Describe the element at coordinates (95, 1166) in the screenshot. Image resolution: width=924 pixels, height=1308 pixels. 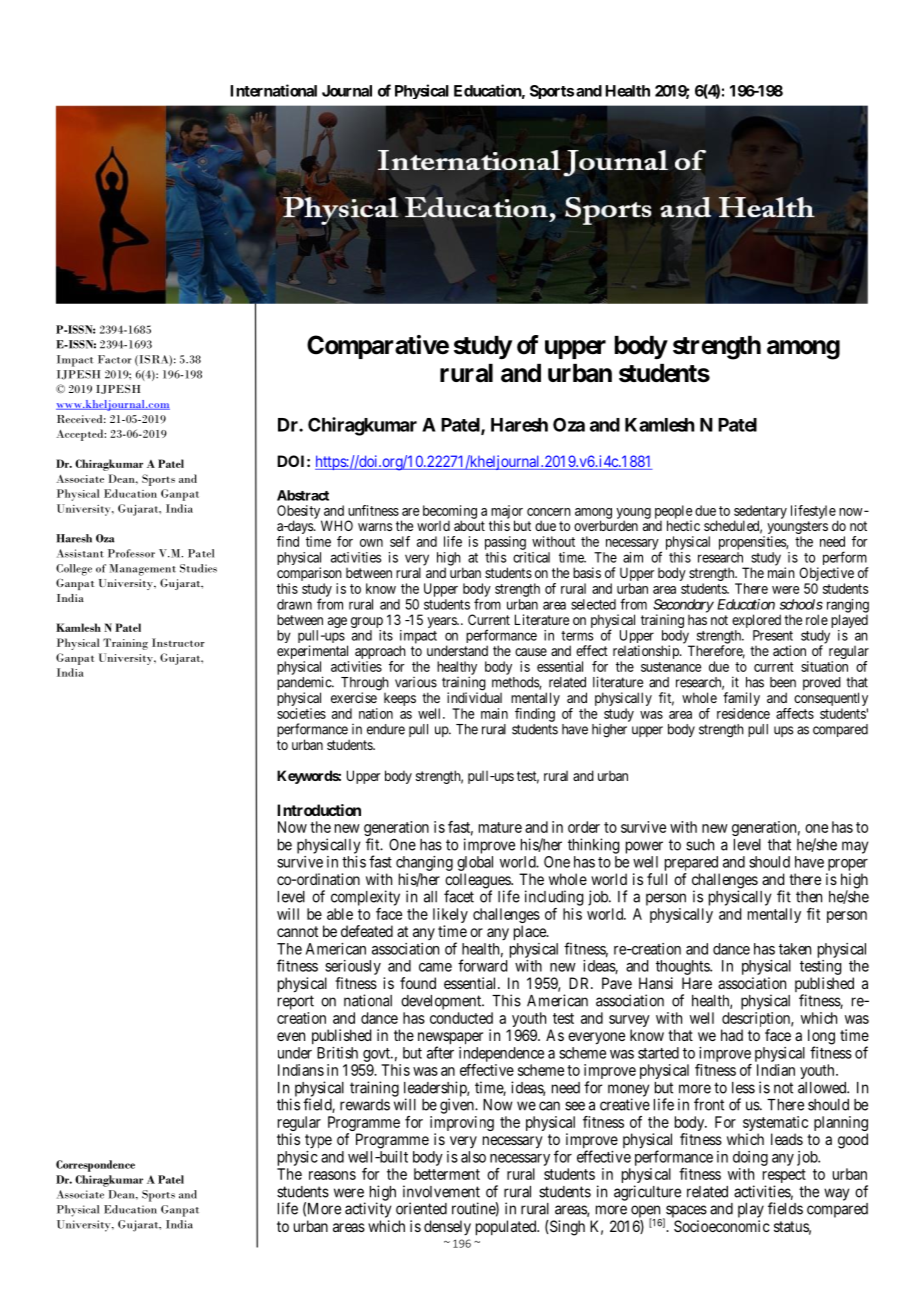
I see `Correspondence` at that location.
